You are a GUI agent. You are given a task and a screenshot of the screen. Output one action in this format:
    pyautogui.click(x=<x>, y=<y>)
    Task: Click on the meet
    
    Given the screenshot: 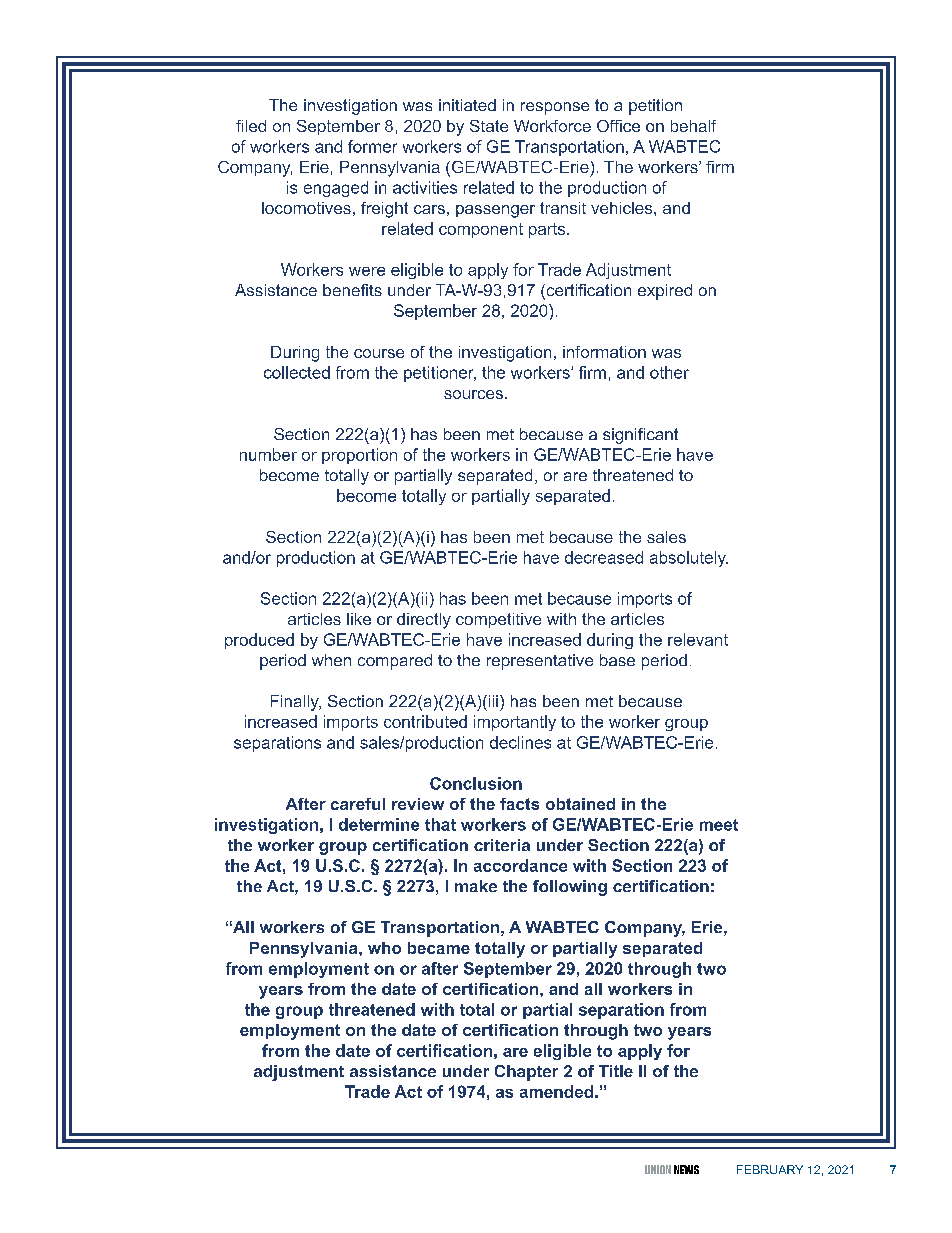 What is the action you would take?
    pyautogui.click(x=719, y=825)
